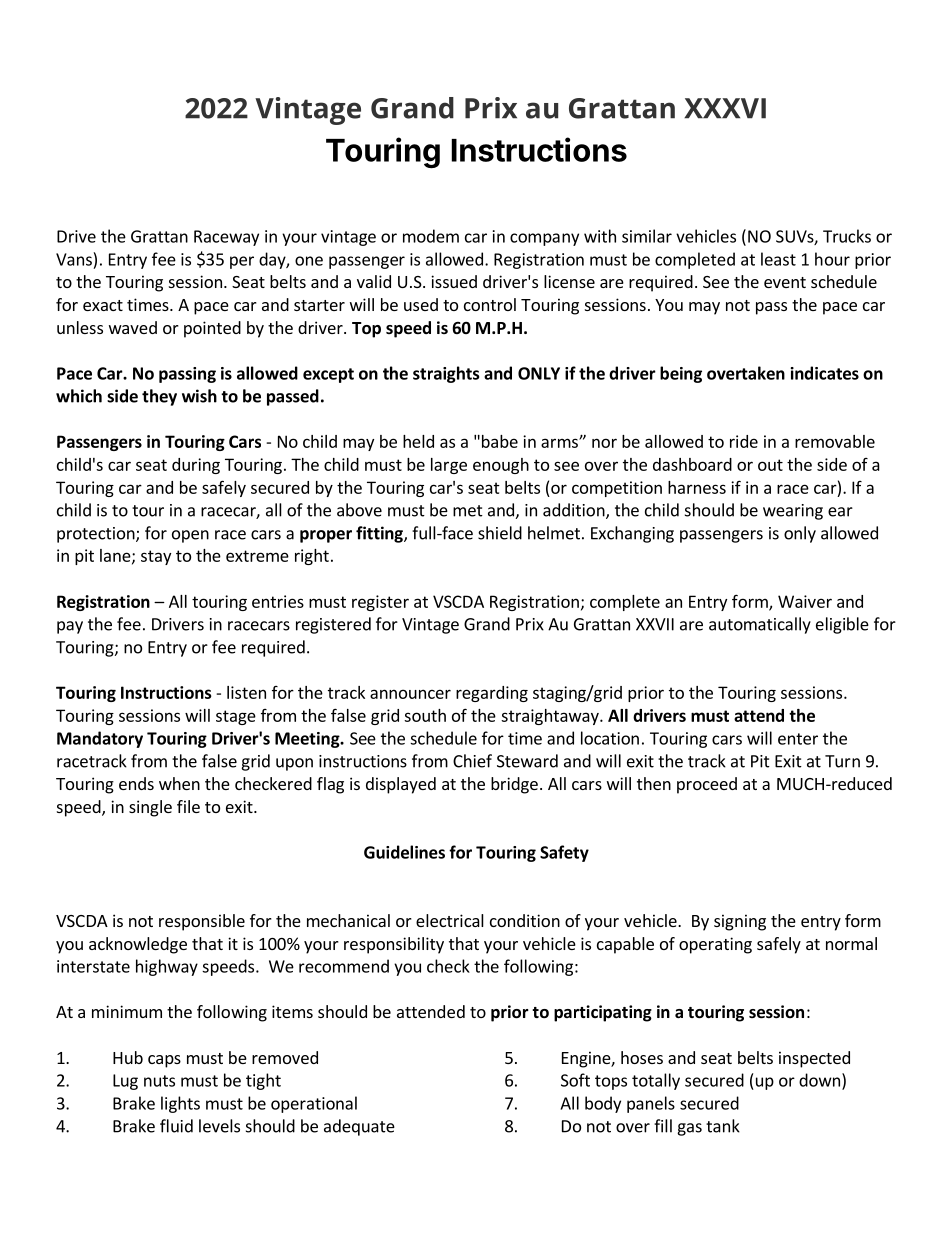 This document has width=952, height=1233. I want to click on listen, so click(246, 692).
